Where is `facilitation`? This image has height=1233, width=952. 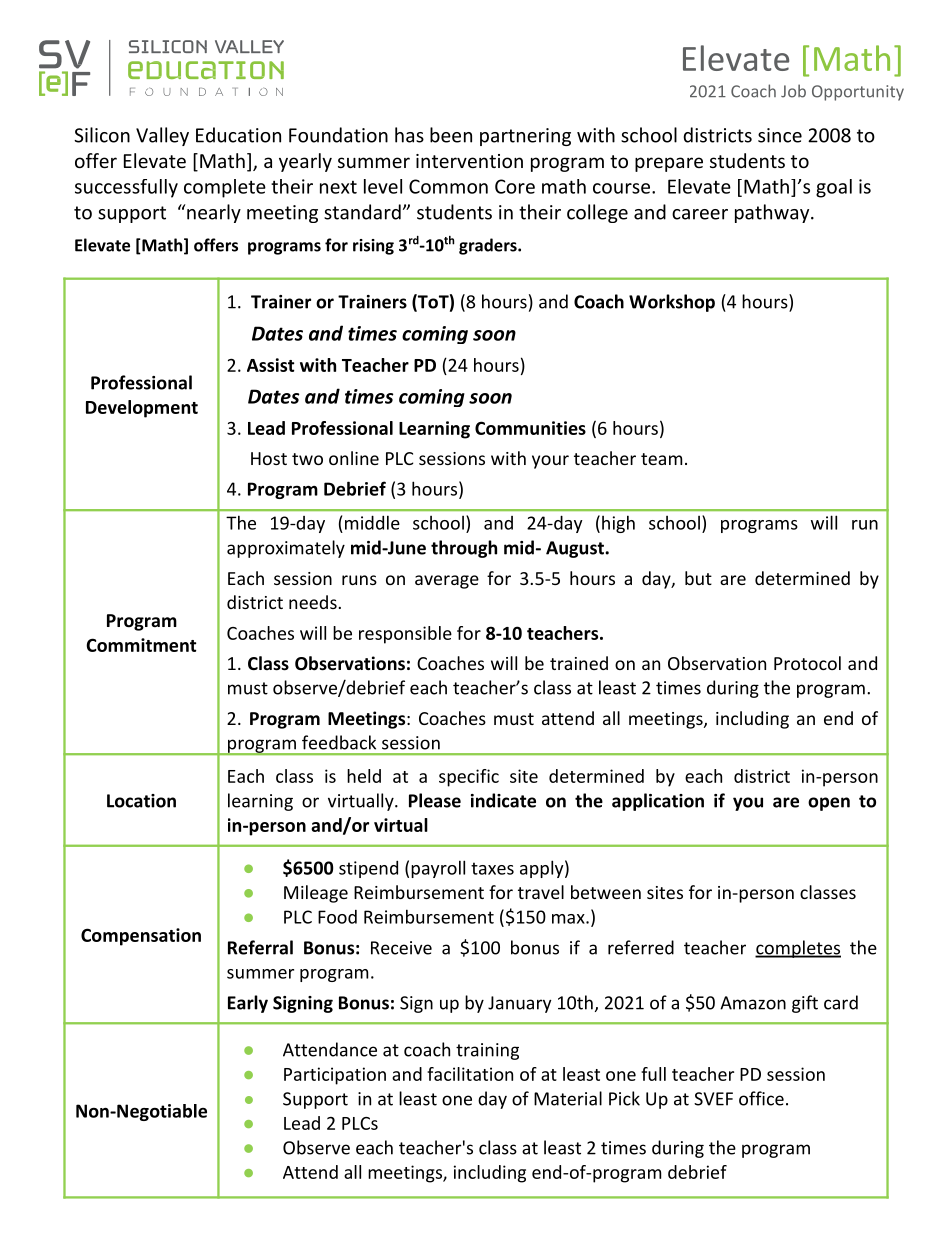
facilitation is located at coordinates (470, 1074).
